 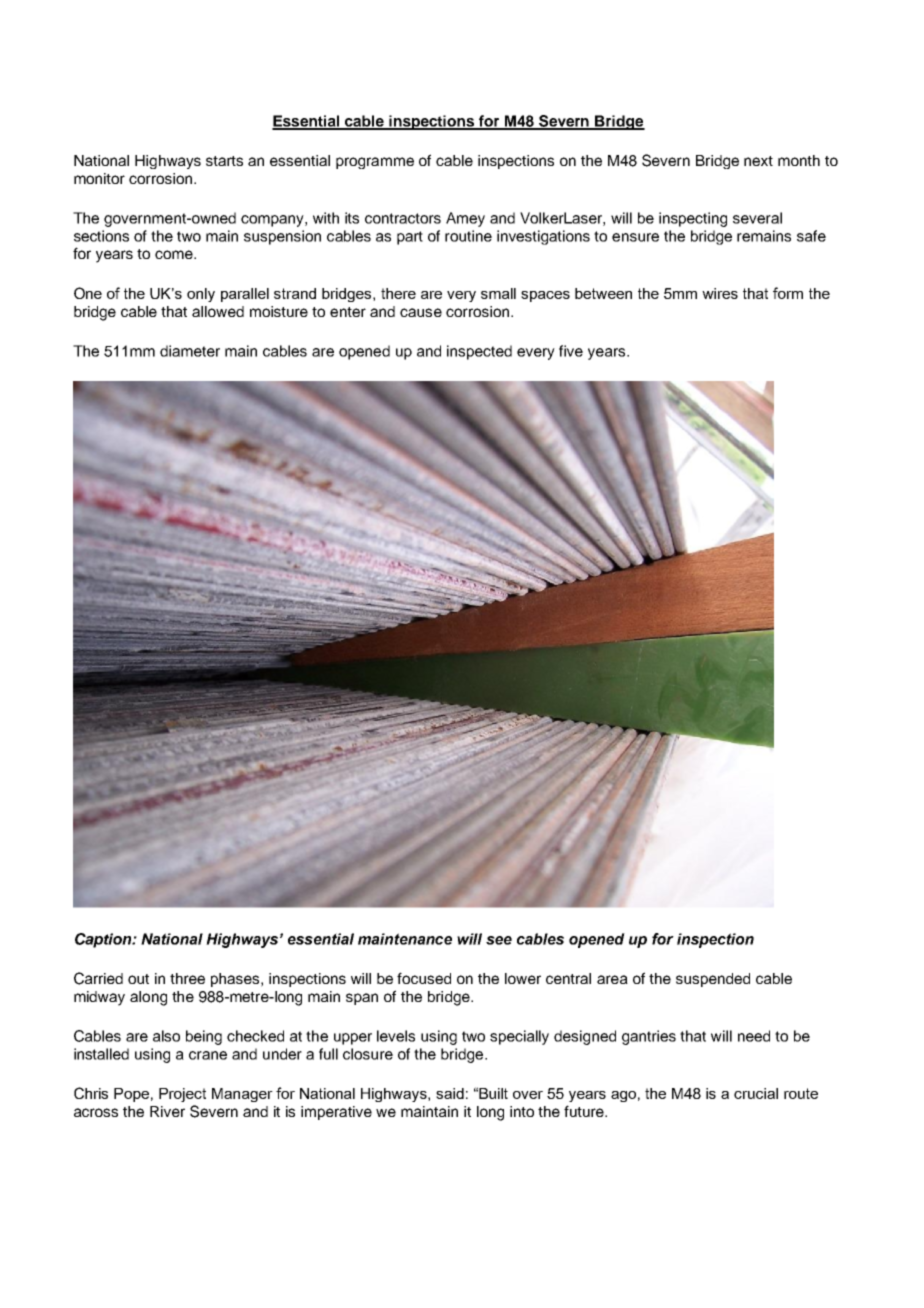 I want to click on Project, so click(x=182, y=1095).
